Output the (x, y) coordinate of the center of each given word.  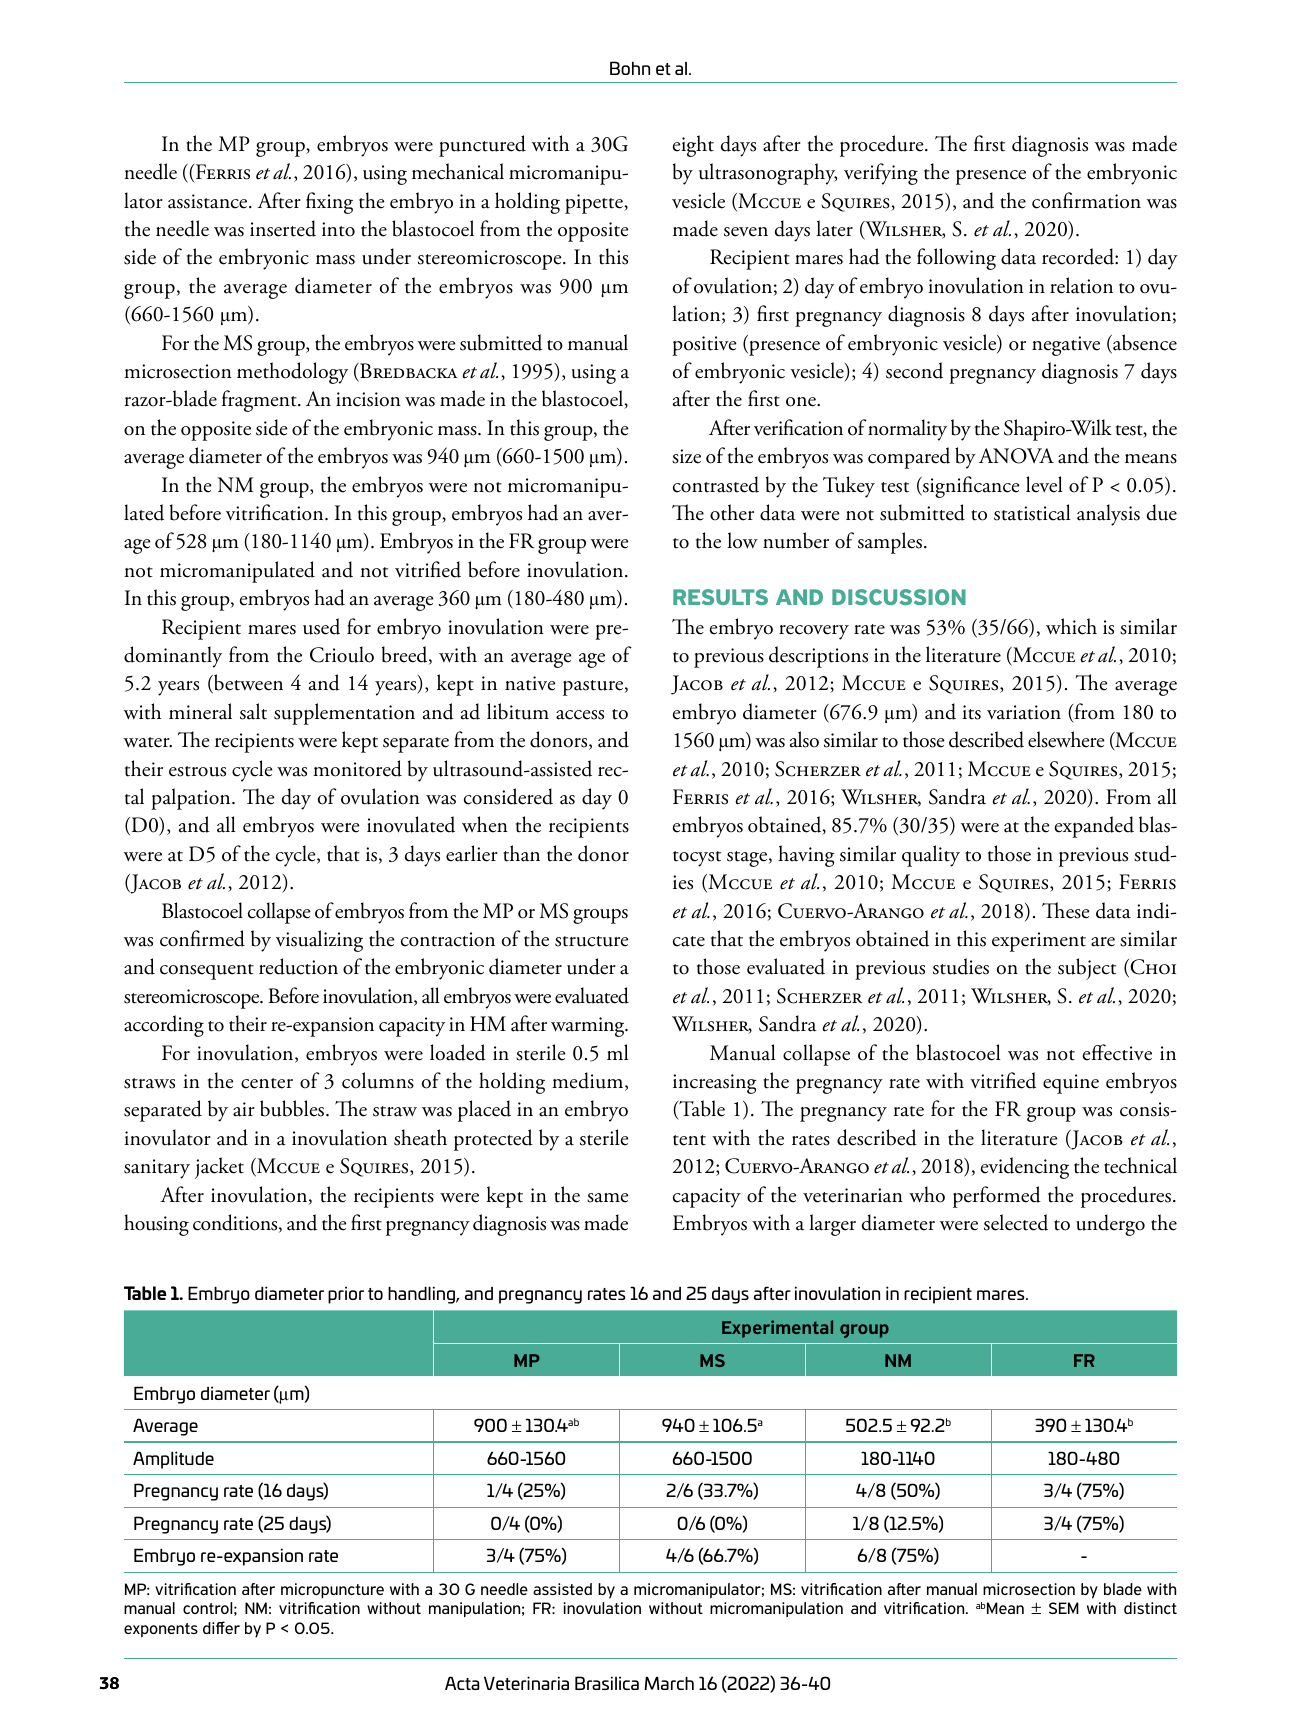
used (321, 626)
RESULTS (720, 597)
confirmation (1086, 200)
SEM (1064, 1608)
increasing (715, 1084)
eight (693, 146)
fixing (329, 203)
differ (221, 1627)
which (1071, 626)
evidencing (1025, 1168)
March (669, 1683)
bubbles (293, 1108)
